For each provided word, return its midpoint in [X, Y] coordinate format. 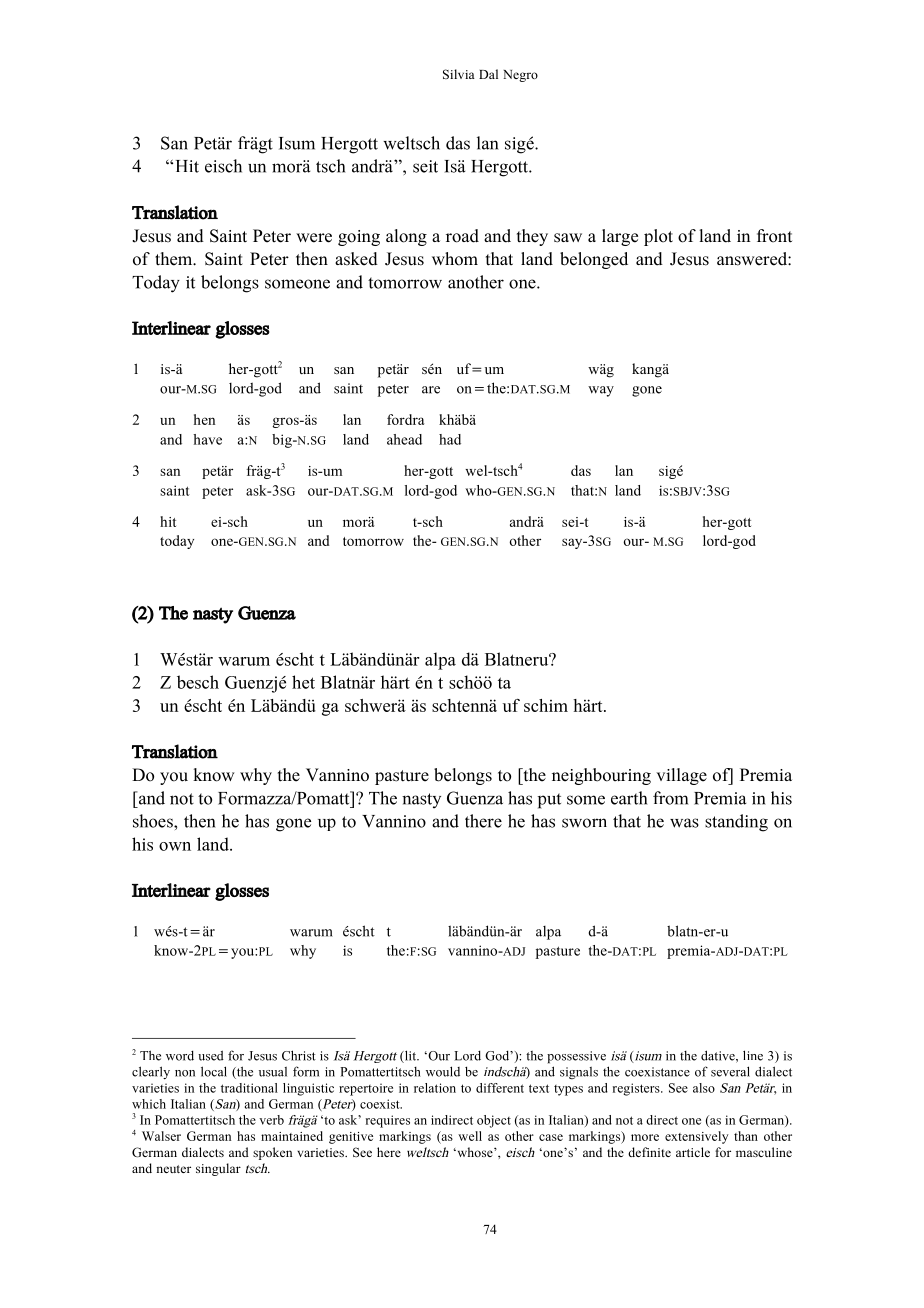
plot [658, 237]
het [303, 682]
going [359, 238]
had [450, 439]
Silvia [459, 74]
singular [218, 1169]
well [470, 1136]
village [681, 776]
